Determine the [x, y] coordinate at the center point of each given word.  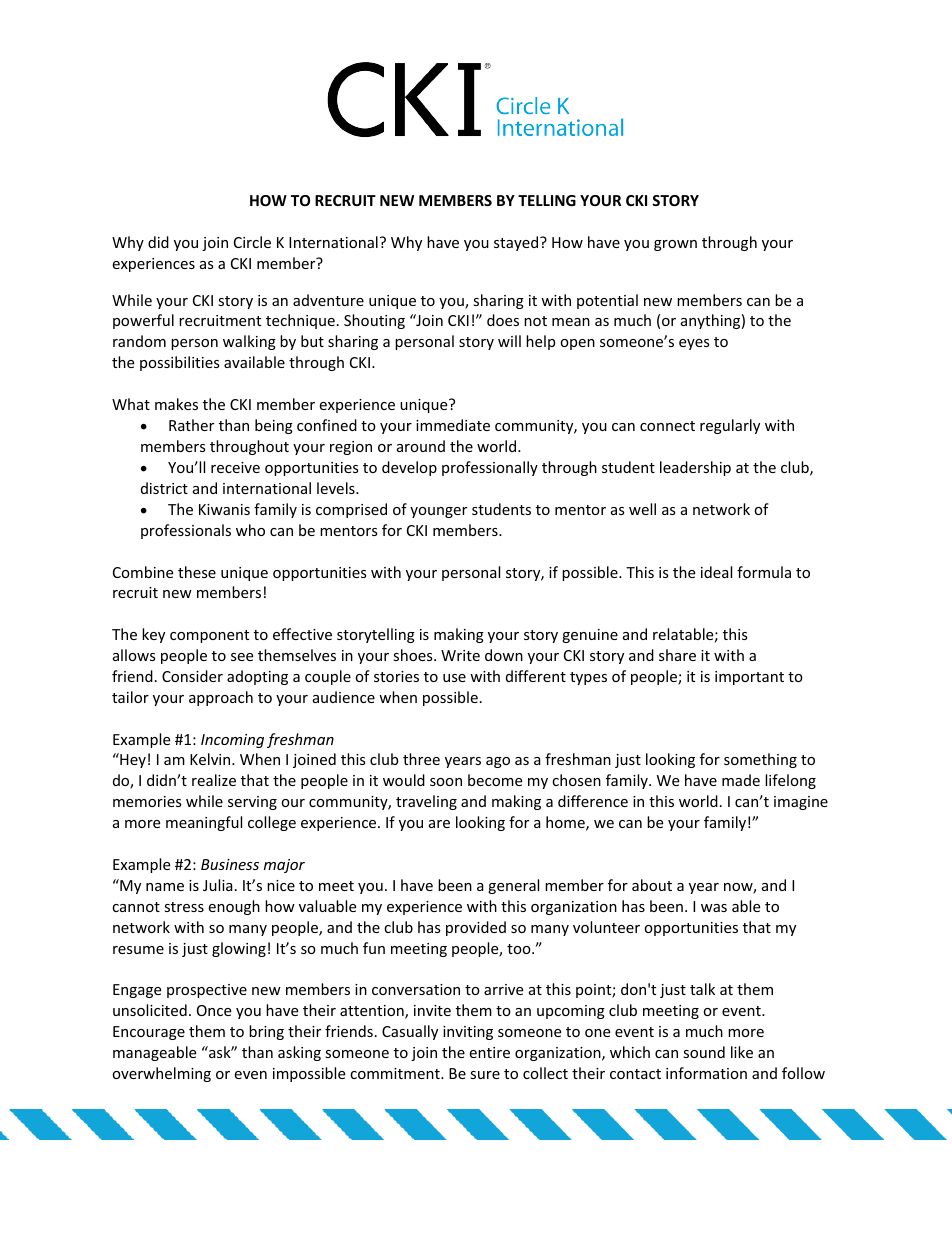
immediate [453, 425]
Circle [252, 242]
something [760, 760]
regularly [730, 426]
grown [675, 245]
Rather [191, 425]
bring [266, 1032]
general [513, 886]
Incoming [232, 741]
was [714, 908]
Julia [218, 885]
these [197, 572]
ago [498, 762]
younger [438, 512]
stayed [517, 243]
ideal [716, 572]
